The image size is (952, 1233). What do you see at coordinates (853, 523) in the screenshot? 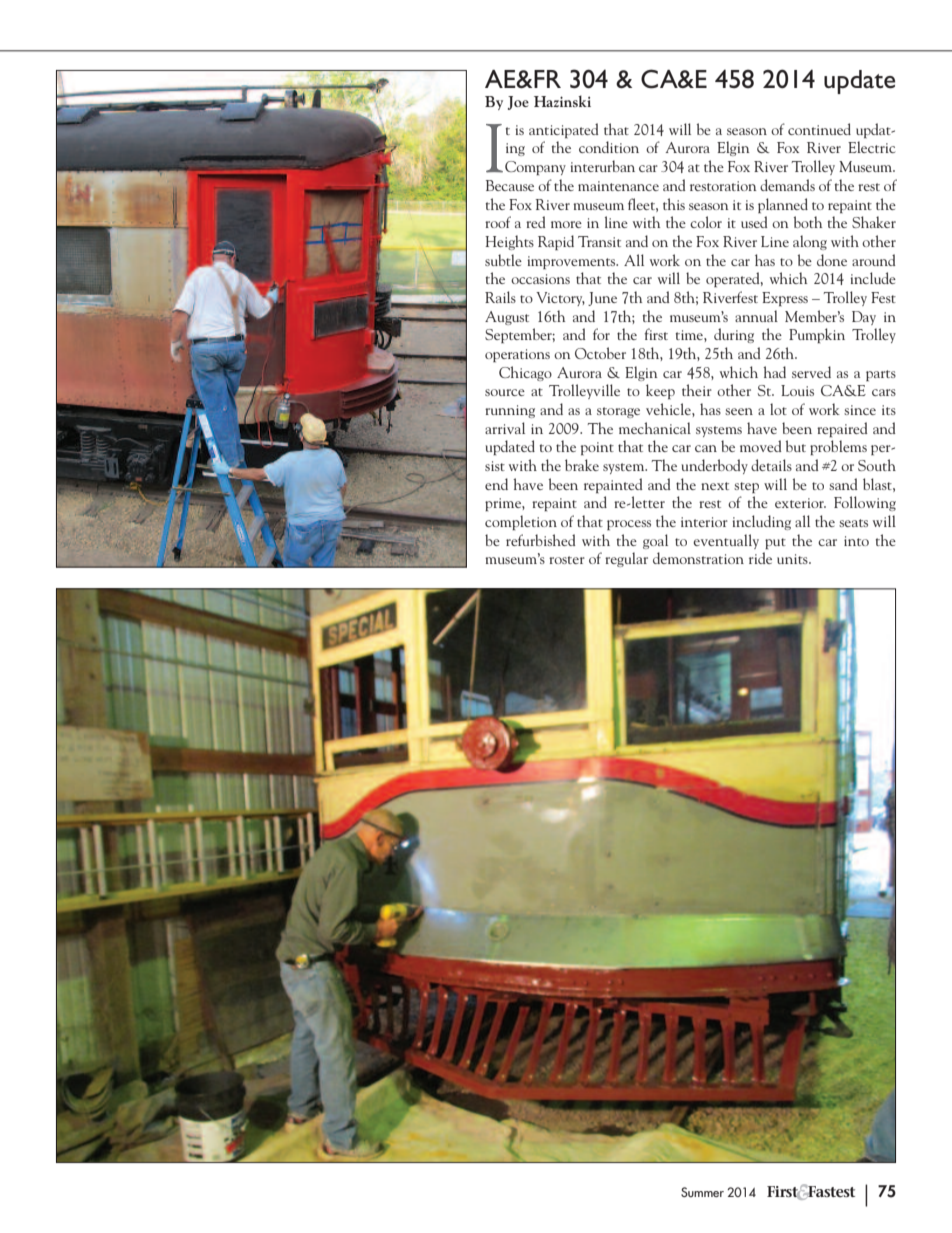
I see `seats` at bounding box center [853, 523].
